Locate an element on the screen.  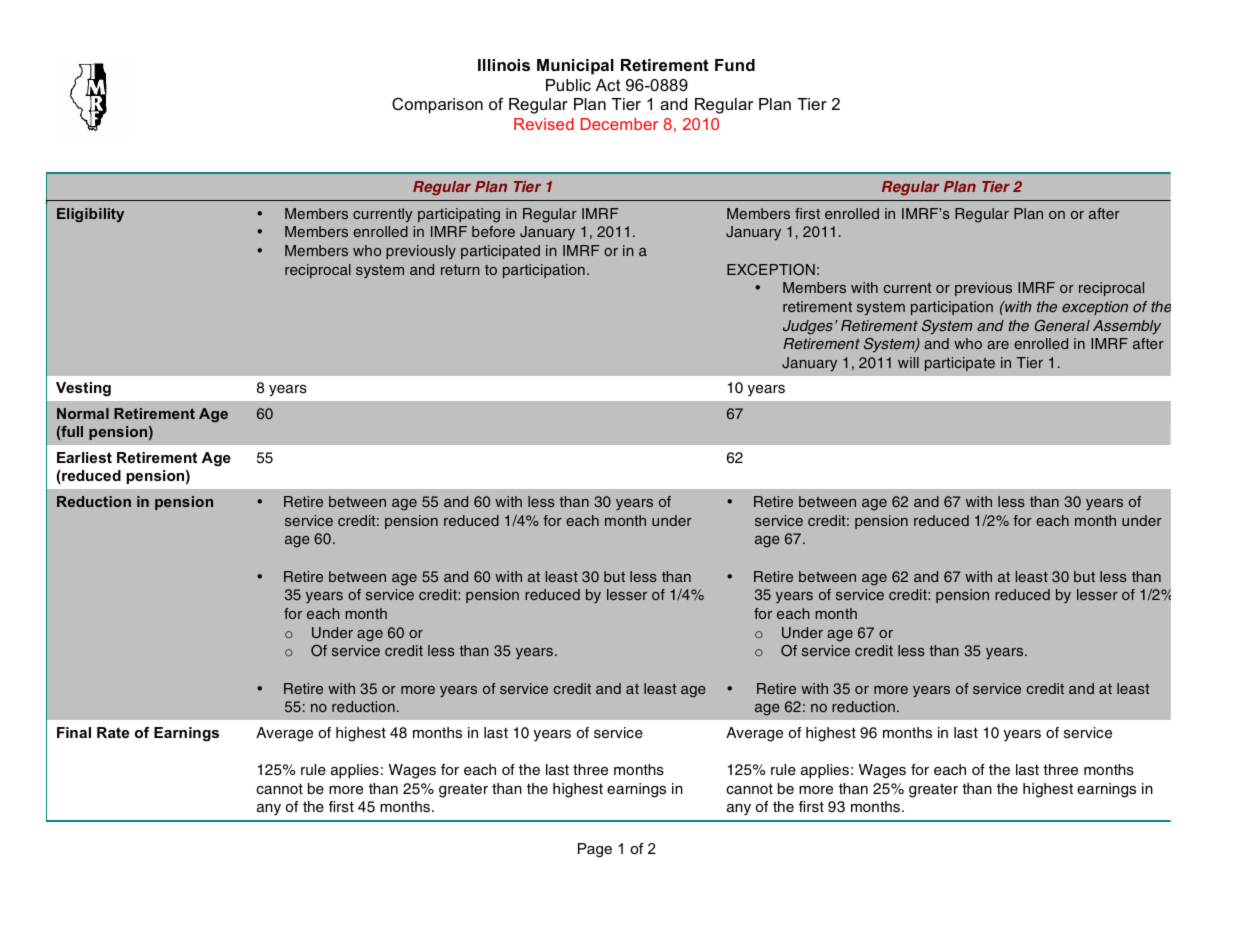
will is located at coordinates (908, 362).
